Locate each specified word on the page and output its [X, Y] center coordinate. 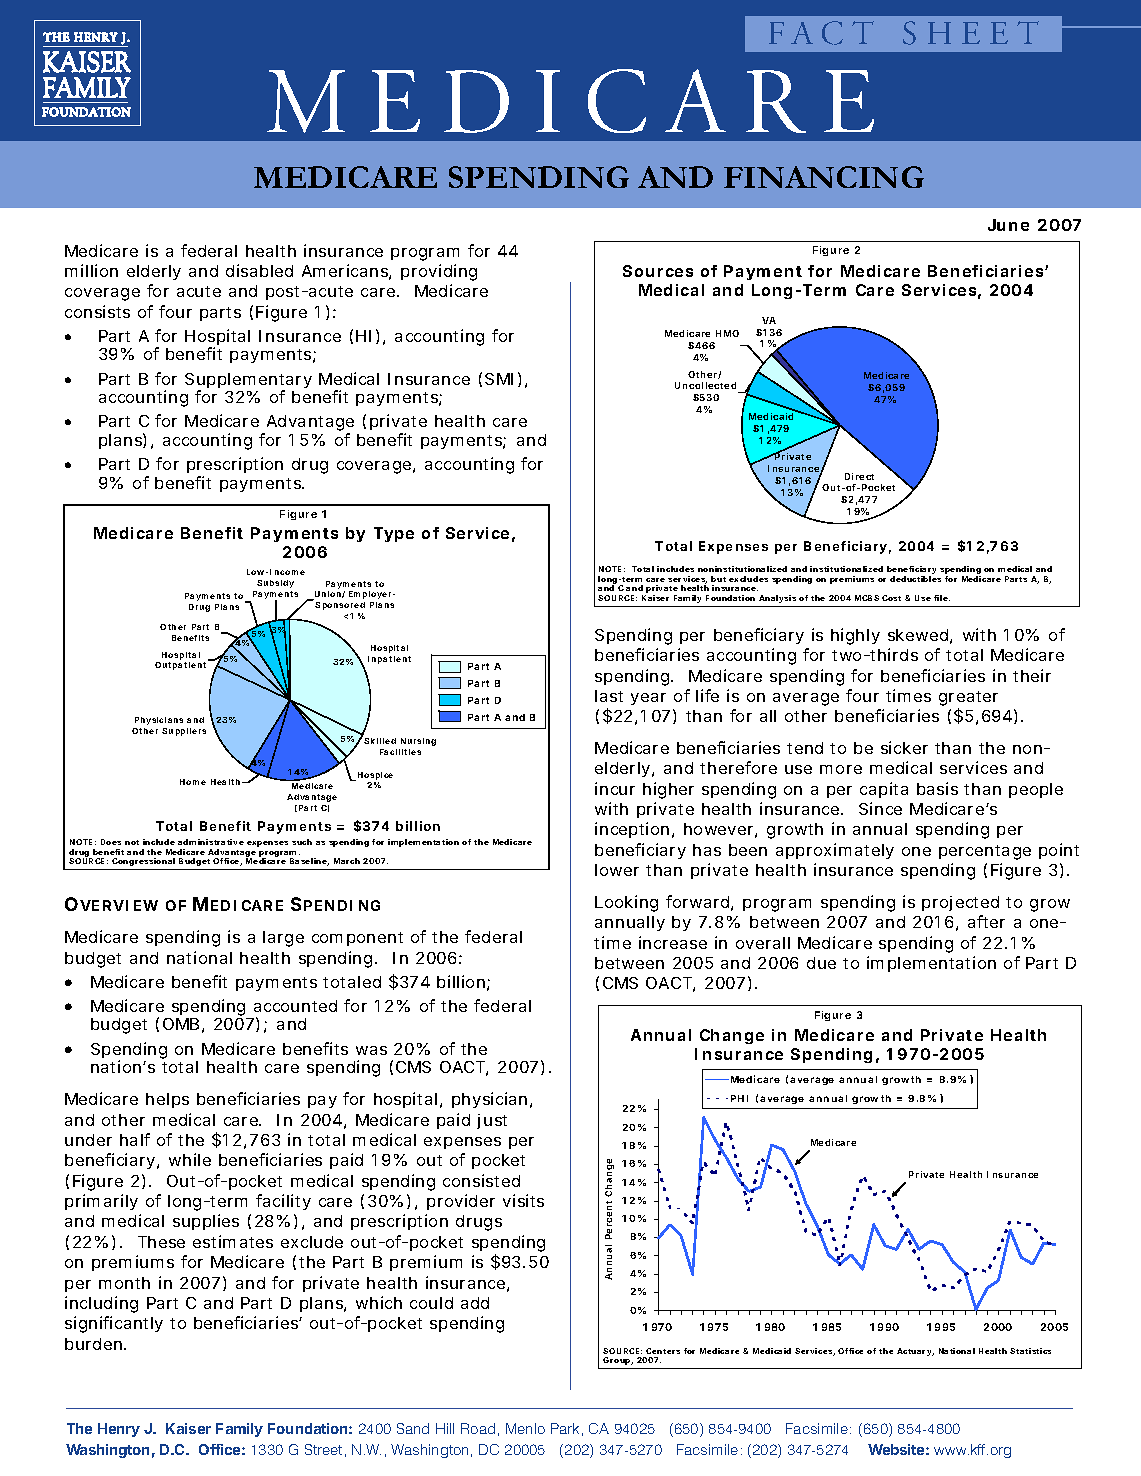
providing [439, 272]
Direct [859, 476]
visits [523, 1200]
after [986, 921]
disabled [259, 270]
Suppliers [184, 732]
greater [968, 700]
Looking [626, 903]
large [283, 939]
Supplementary [248, 382]
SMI [499, 379]
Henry [119, 1430]
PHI [739, 1098]
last [609, 696]
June [1008, 225]
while [190, 1159]
